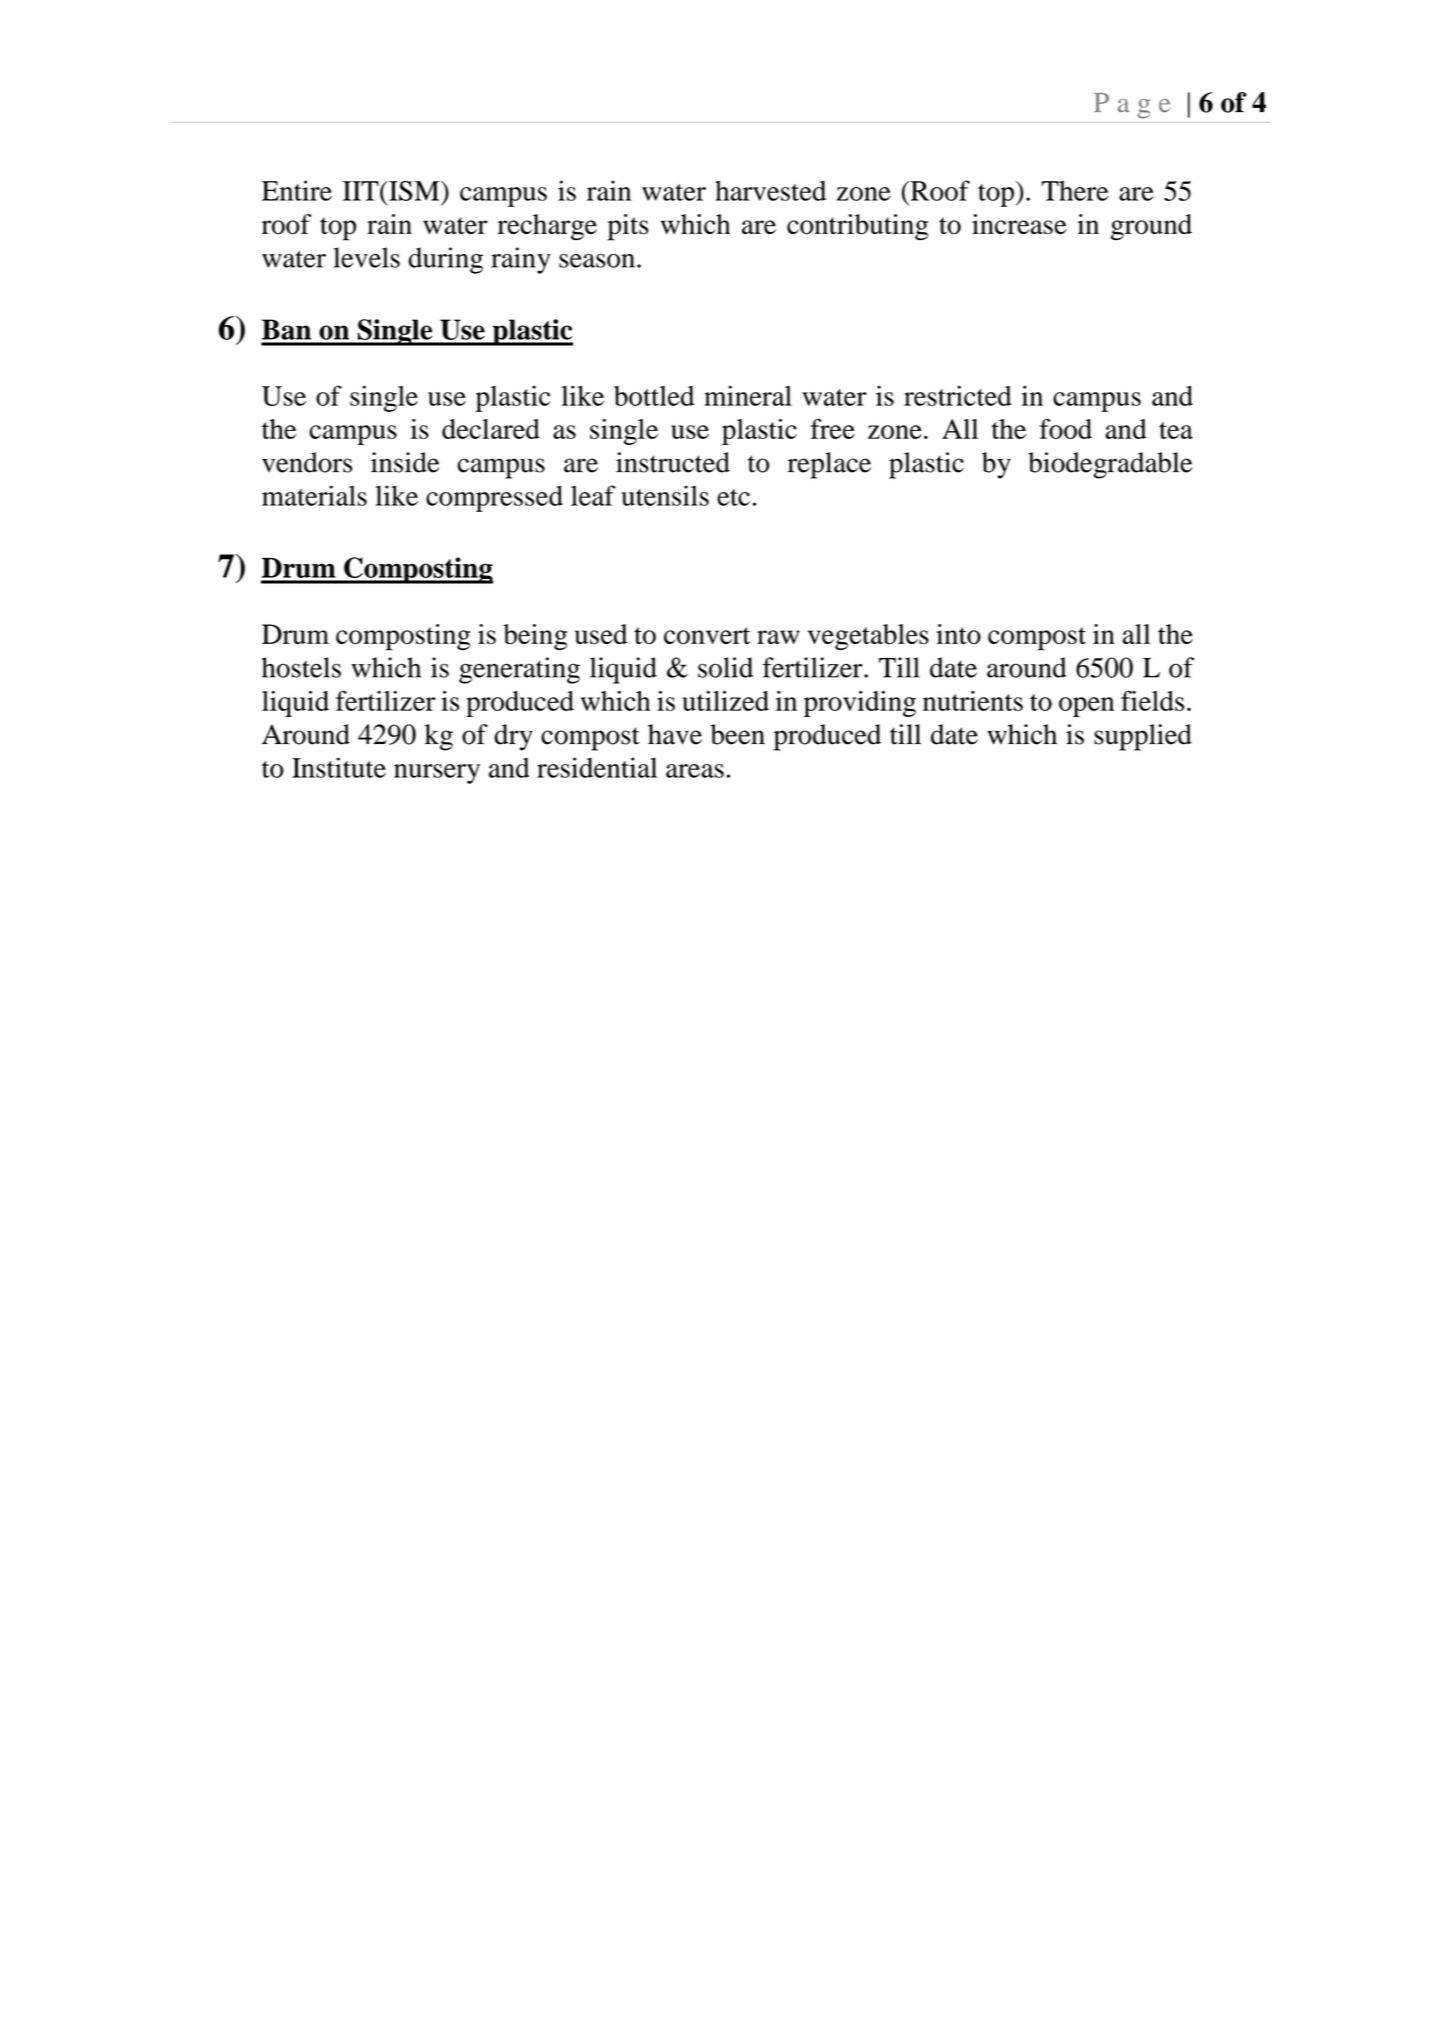 The height and width of the document is (2038, 1441). What do you see at coordinates (707, 636) in the document?
I see `convert` at bounding box center [707, 636].
